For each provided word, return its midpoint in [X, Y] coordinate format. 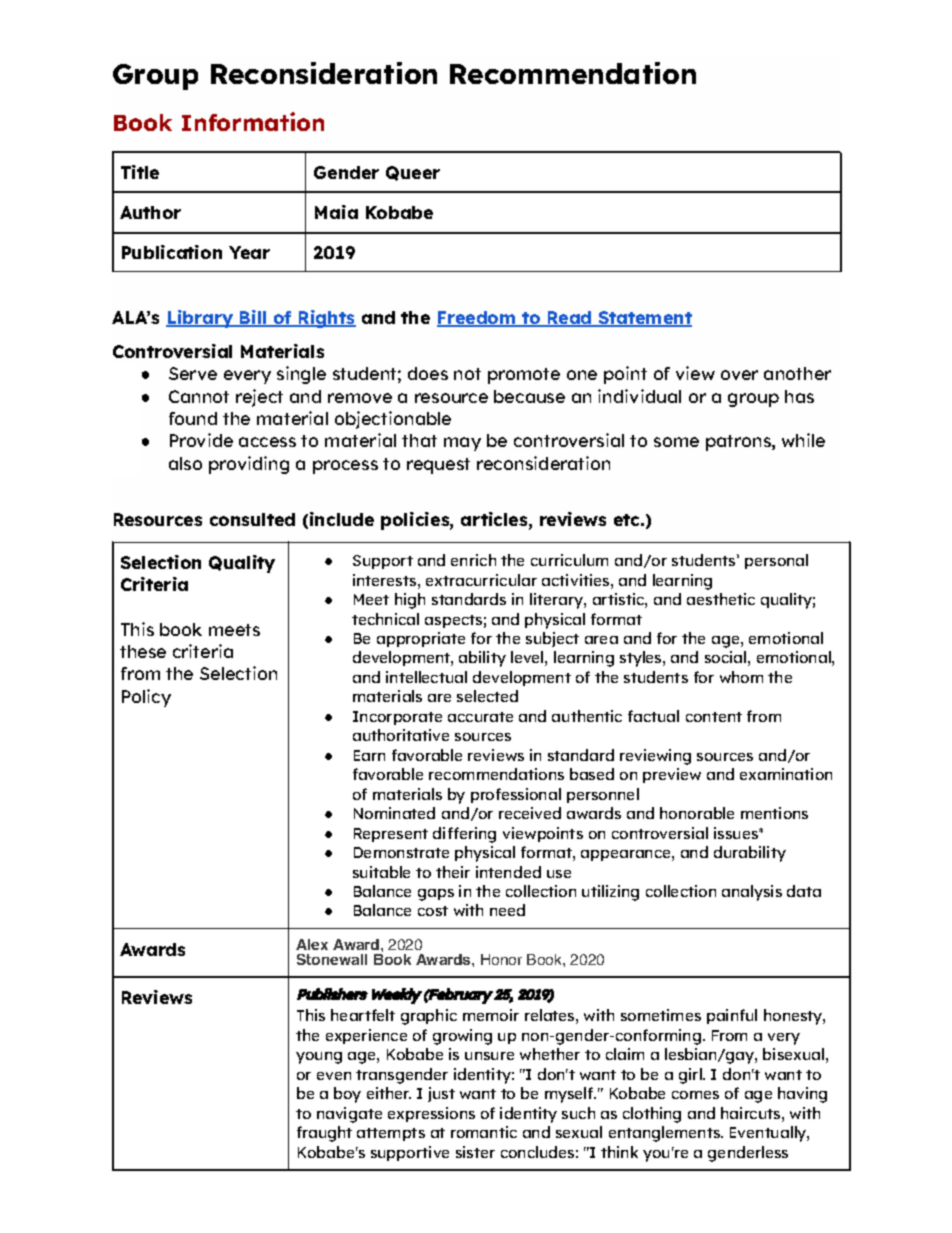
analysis [752, 893]
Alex [312, 944]
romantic [484, 1132]
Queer [413, 173]
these [143, 651]
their [453, 872]
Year [249, 252]
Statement [644, 319]
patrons [739, 443]
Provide [201, 440]
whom [741, 677]
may [462, 444]
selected [487, 696]
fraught [324, 1134]
